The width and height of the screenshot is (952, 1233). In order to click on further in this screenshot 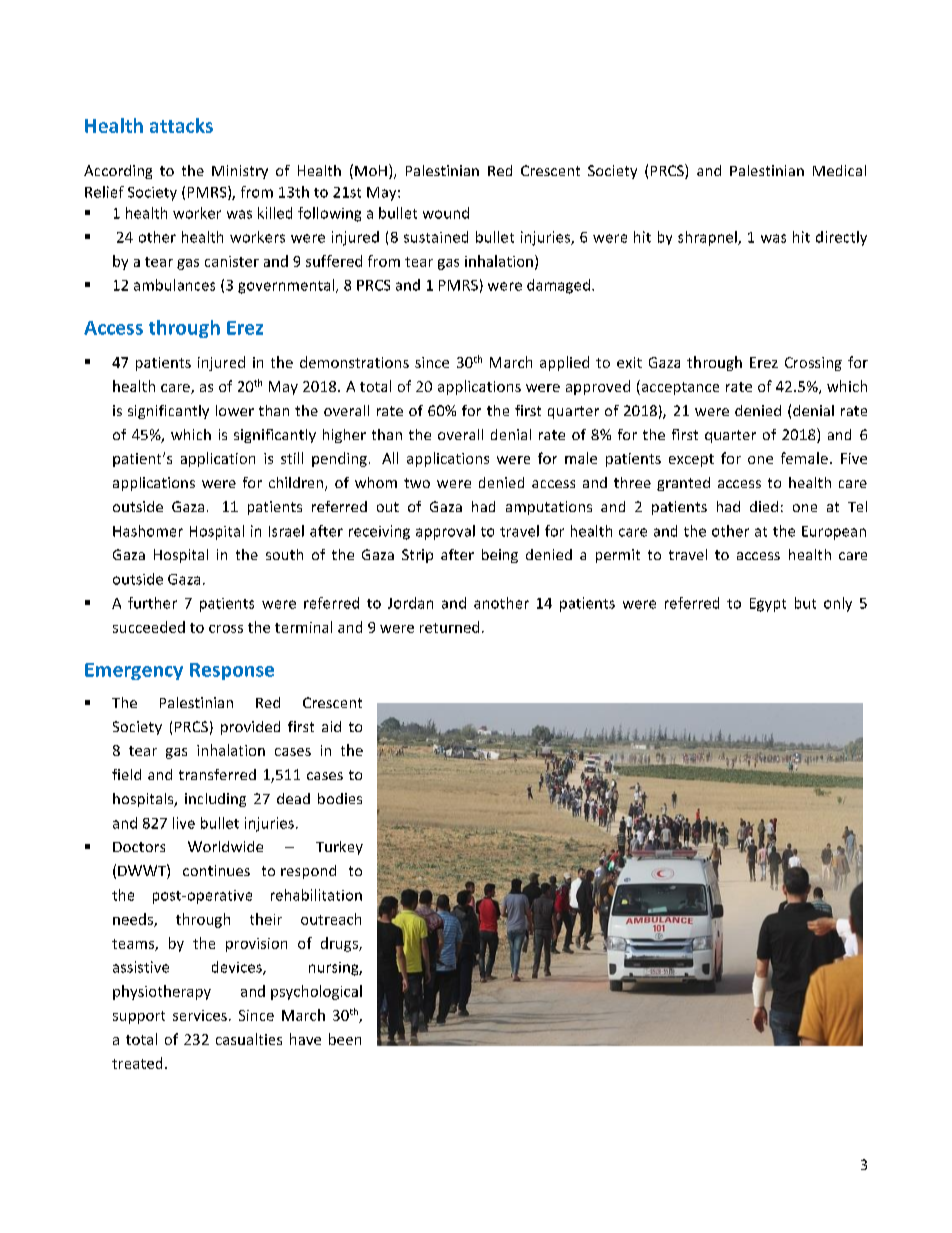, I will do `click(152, 603)`.
